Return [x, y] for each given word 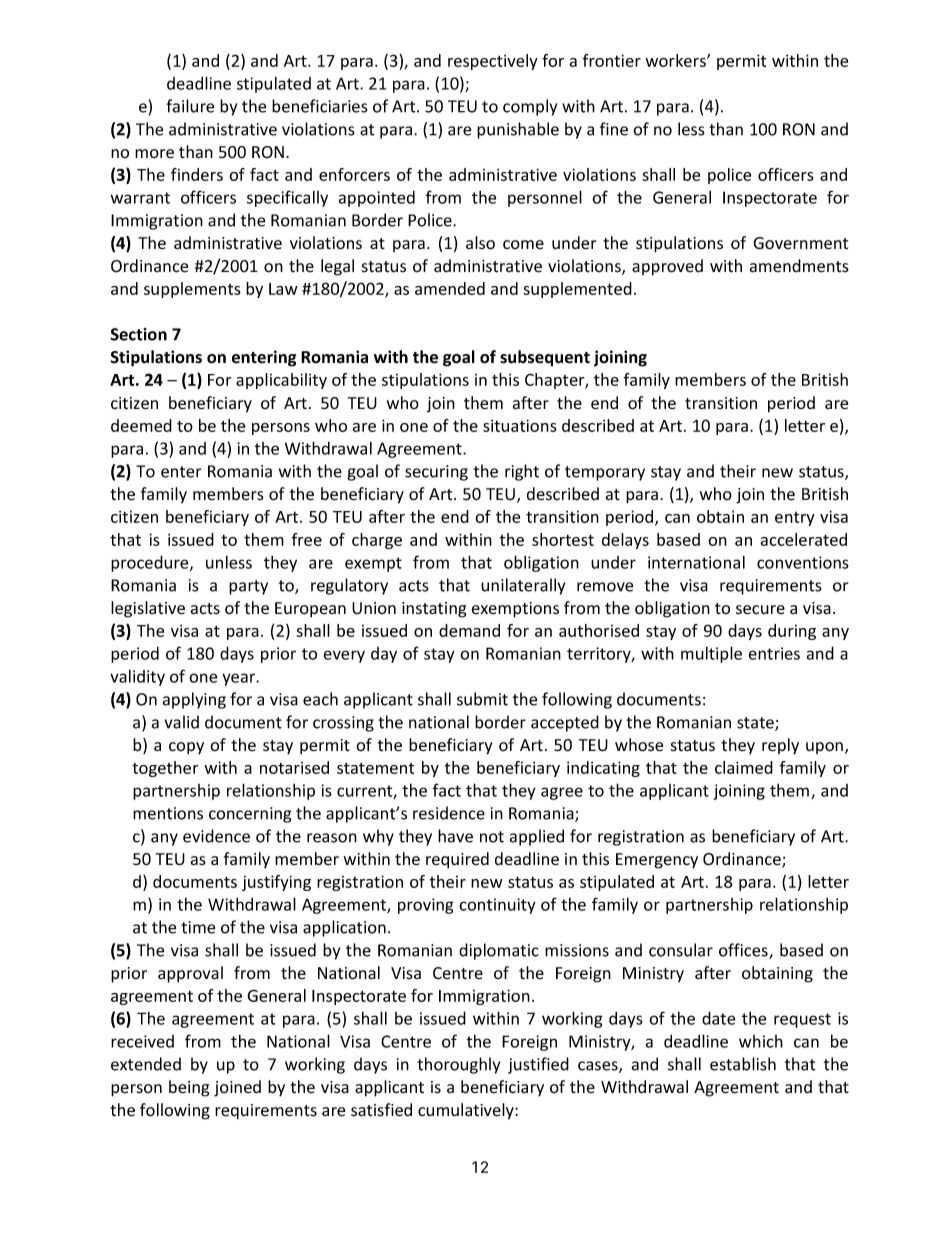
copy [186, 748]
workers [676, 60]
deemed [141, 425]
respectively [493, 62]
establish [743, 1064]
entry [795, 519]
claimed [744, 767]
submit [482, 699]
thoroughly [458, 1065]
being [189, 1088]
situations [520, 425]
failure [190, 106]
